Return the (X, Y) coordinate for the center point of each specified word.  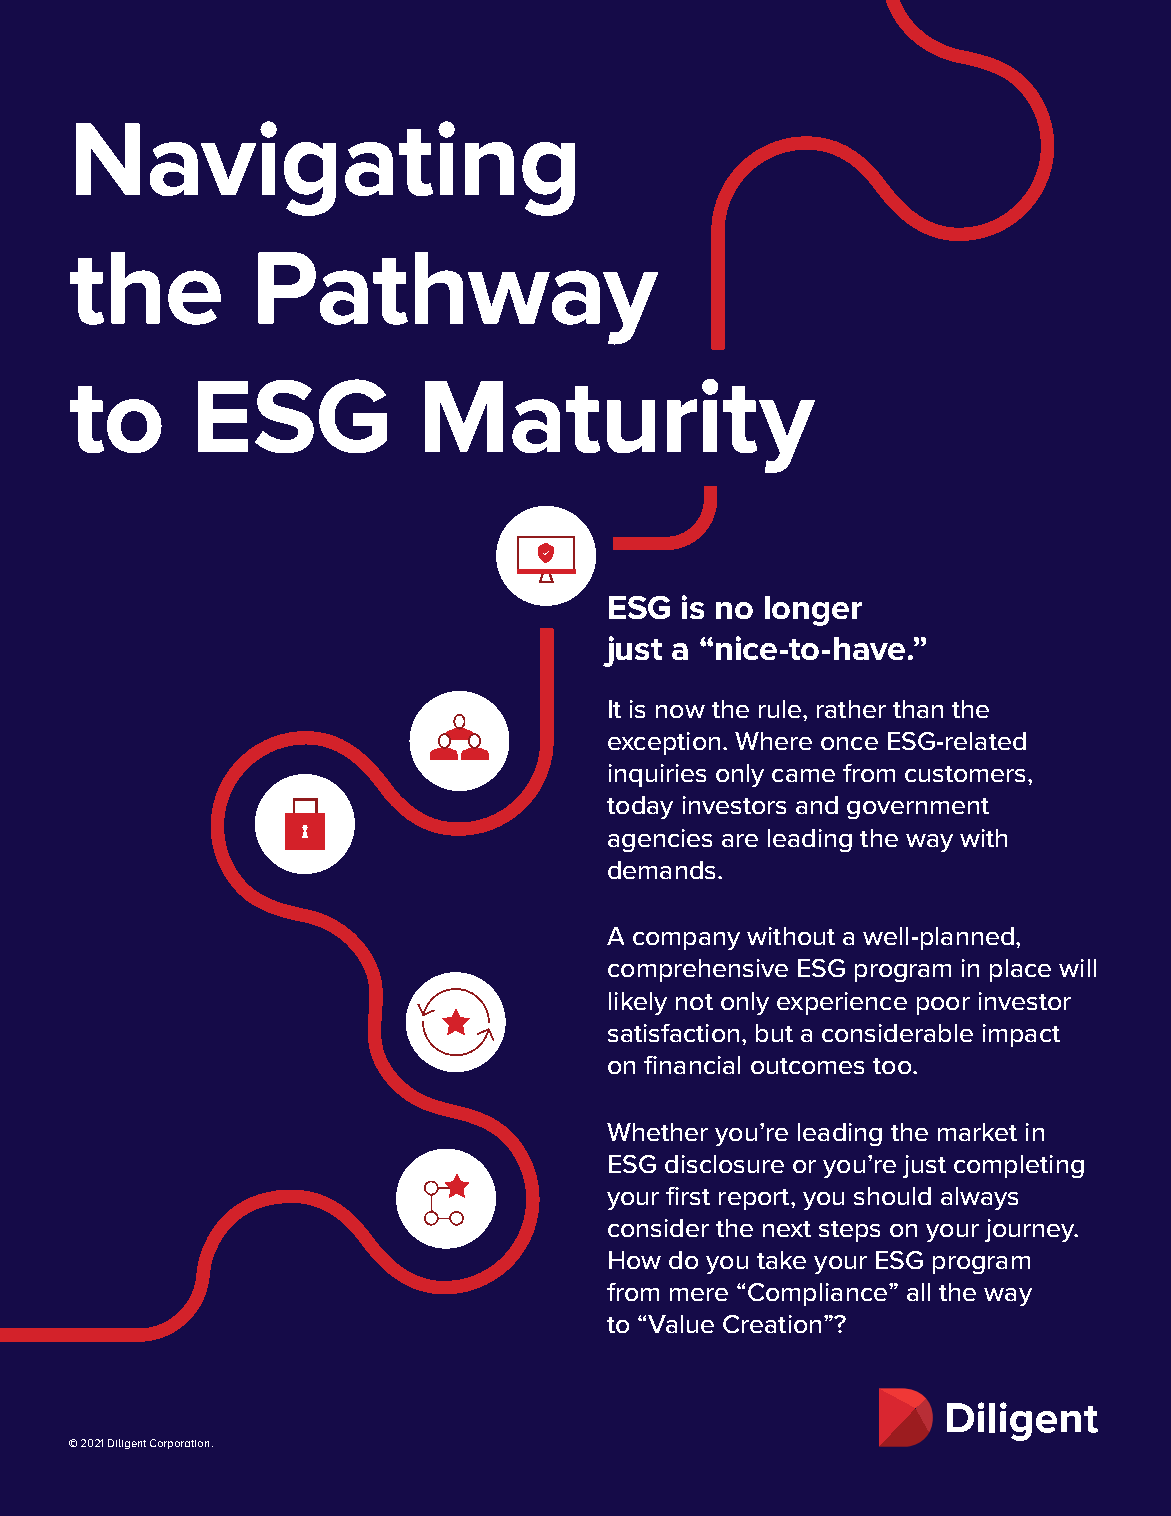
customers (965, 774)
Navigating (325, 168)
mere (699, 1294)
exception (664, 743)
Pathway (458, 298)
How (635, 1260)
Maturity (620, 426)
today (640, 807)
